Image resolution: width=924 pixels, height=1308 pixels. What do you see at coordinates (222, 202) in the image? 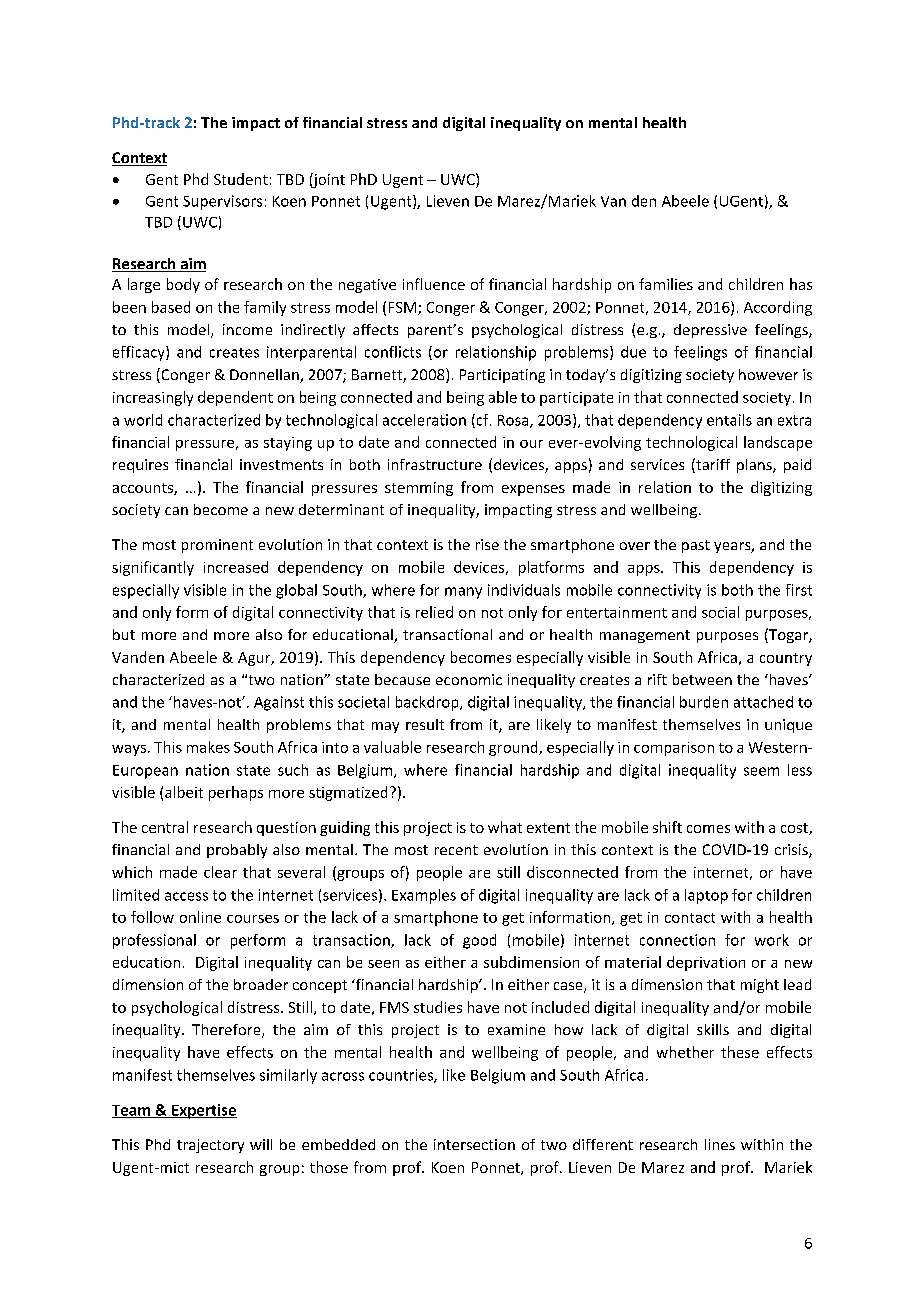
I see `Supervisors` at bounding box center [222, 202].
